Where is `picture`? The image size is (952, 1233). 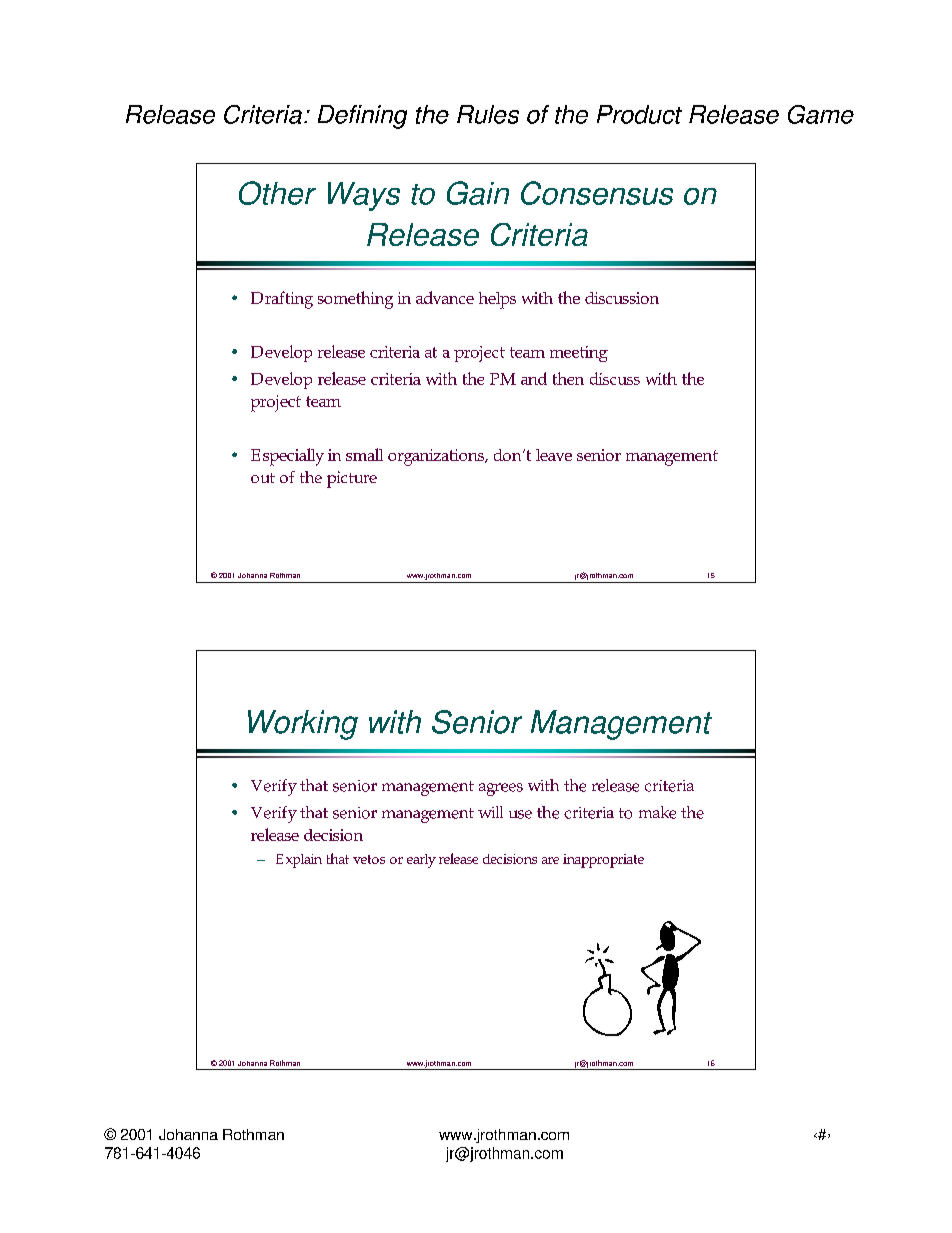 picture is located at coordinates (352, 479).
